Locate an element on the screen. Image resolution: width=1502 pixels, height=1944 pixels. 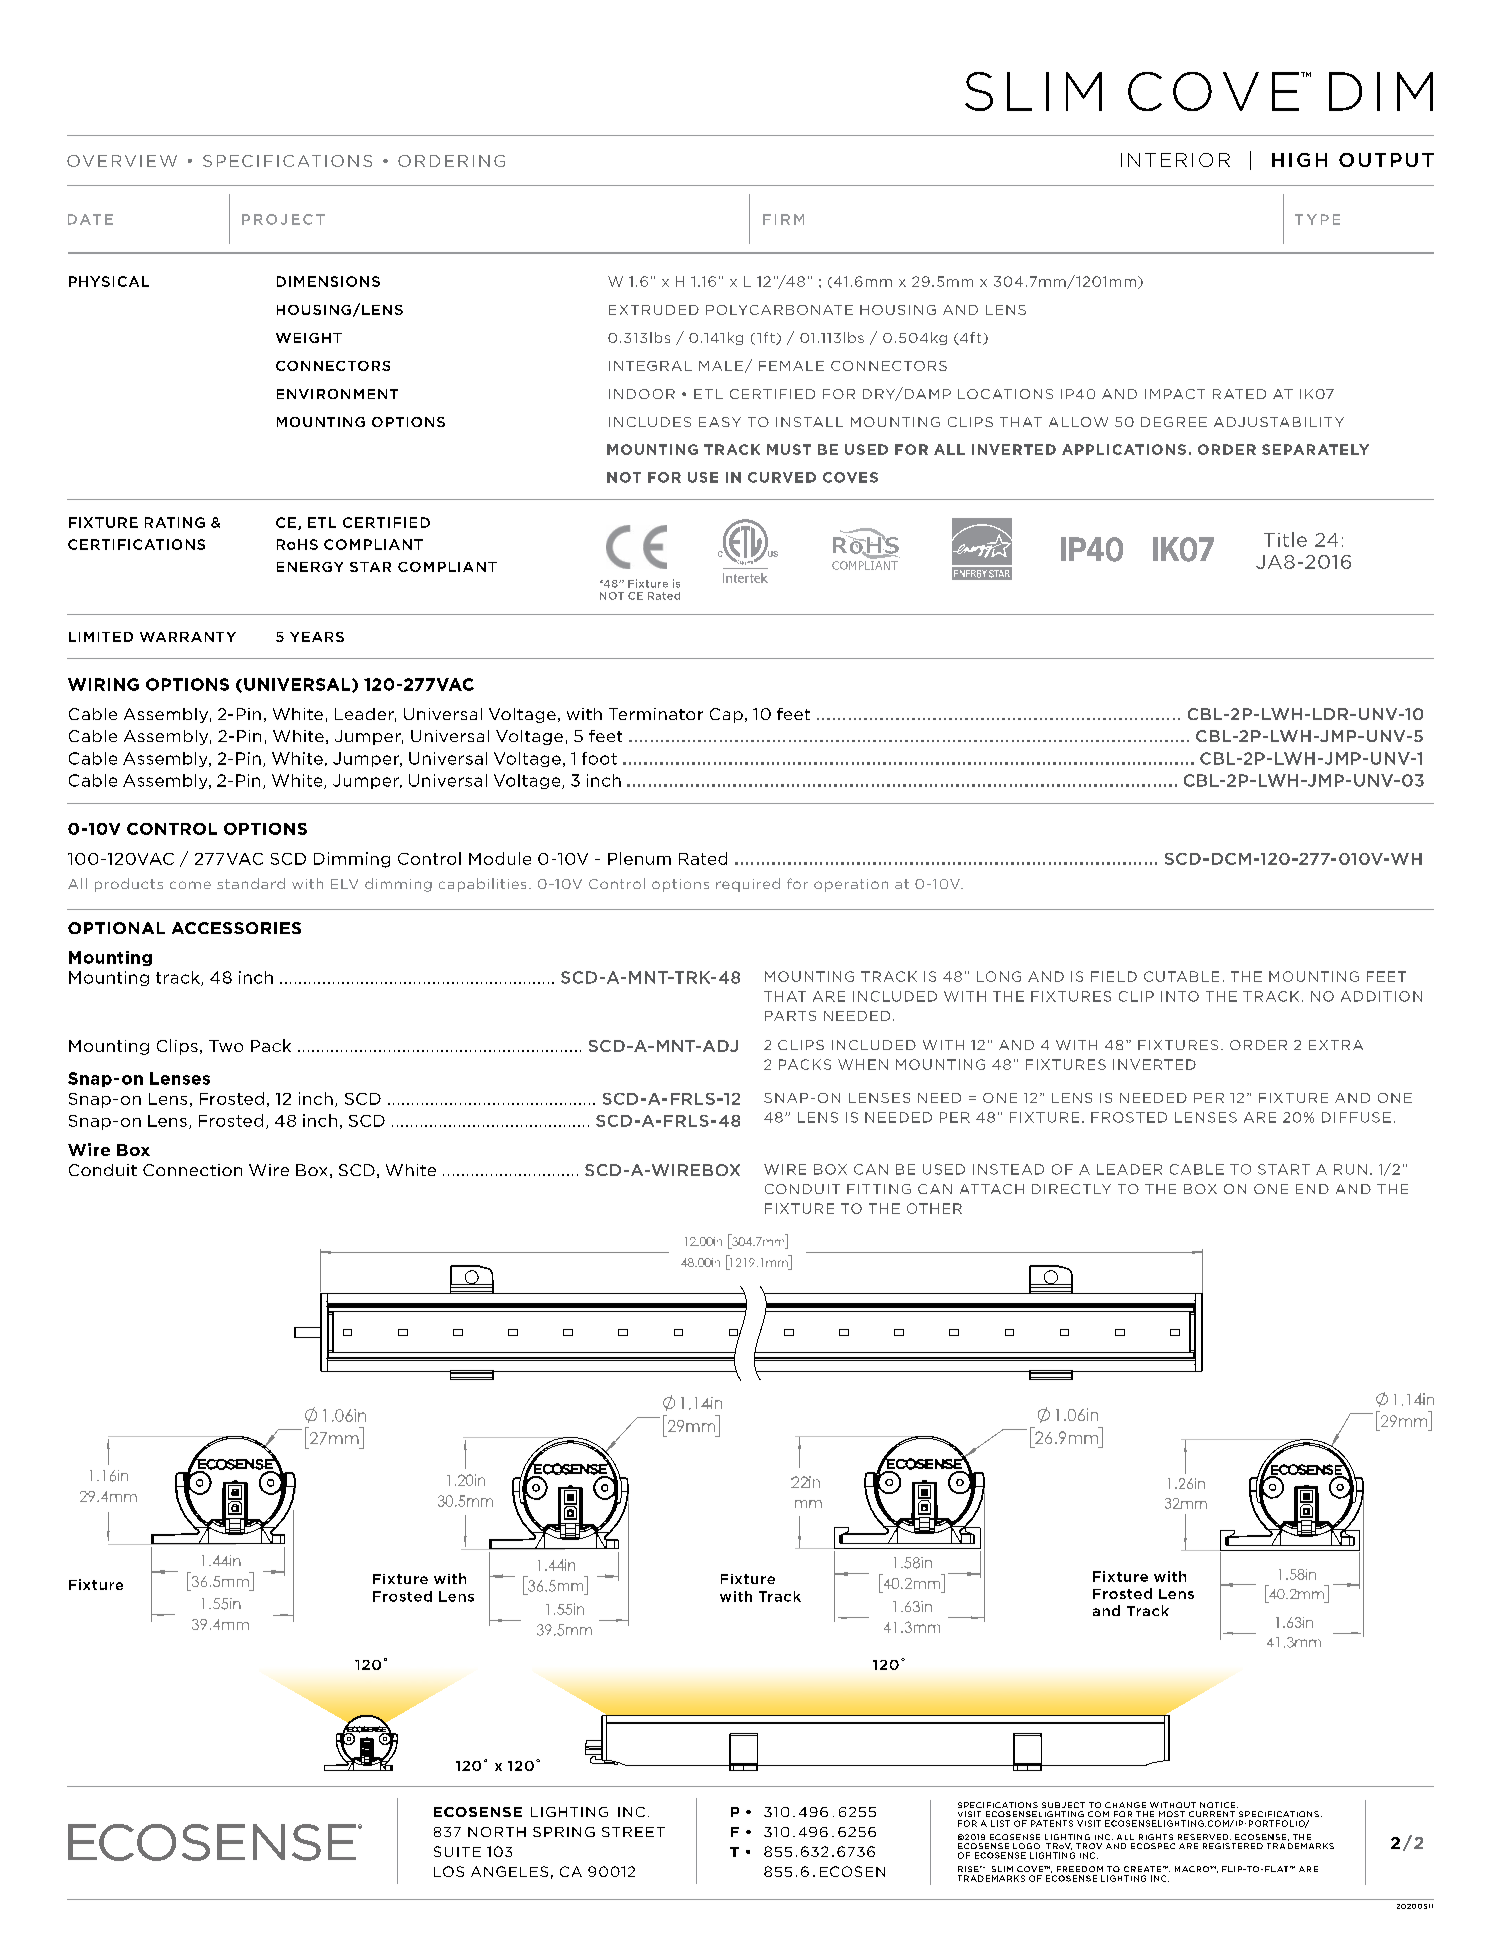
NOTICE is located at coordinates (1219, 1805).
